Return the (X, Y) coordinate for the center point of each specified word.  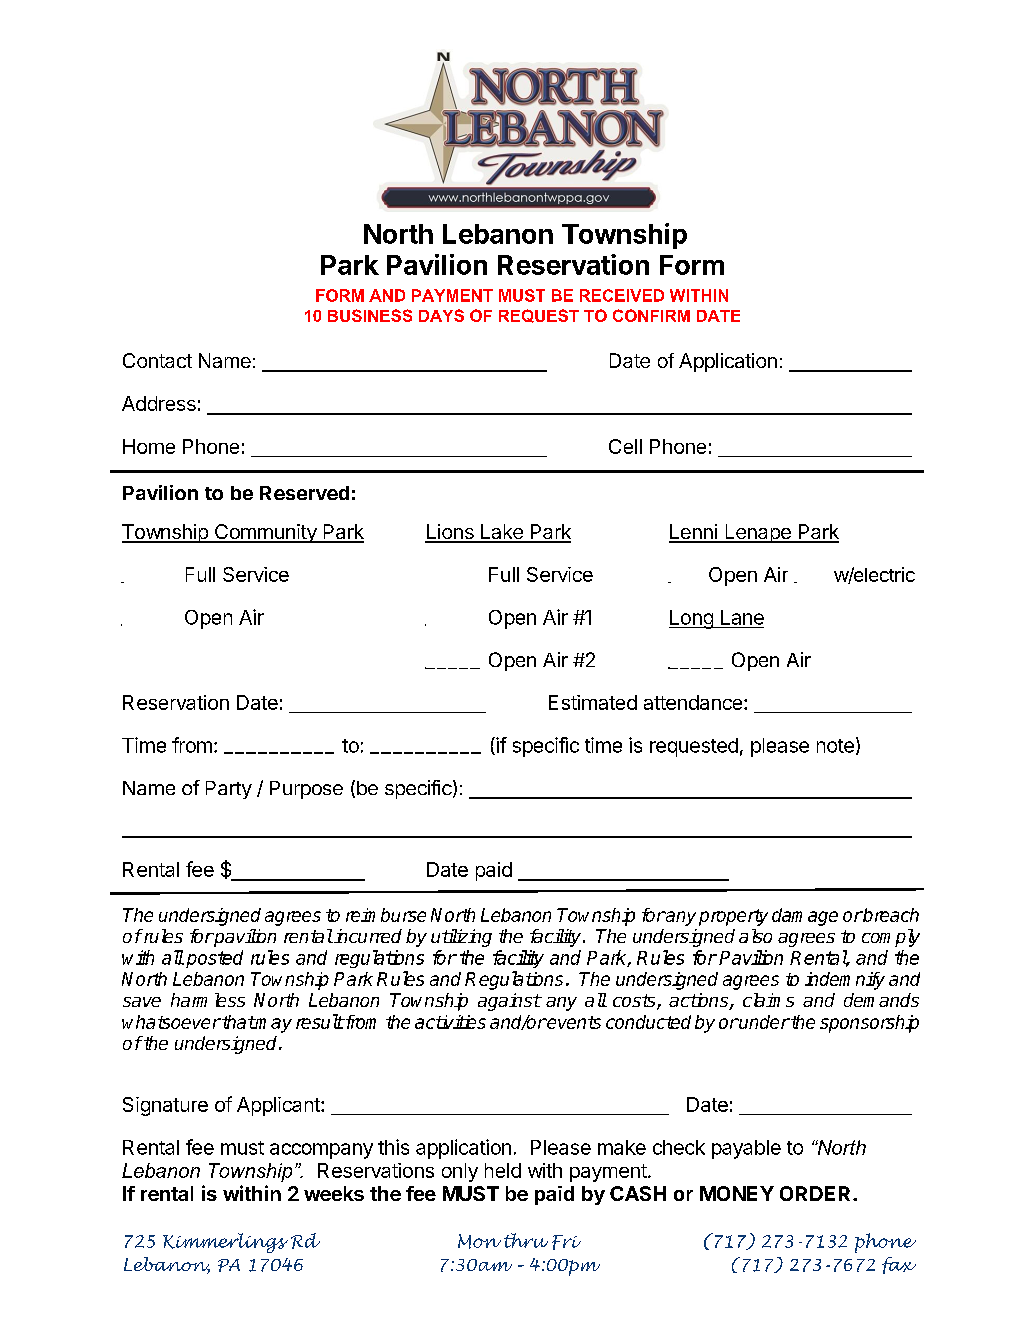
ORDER (815, 1193)
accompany (321, 1151)
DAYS (441, 315)
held (503, 1170)
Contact (157, 360)
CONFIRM (651, 315)
